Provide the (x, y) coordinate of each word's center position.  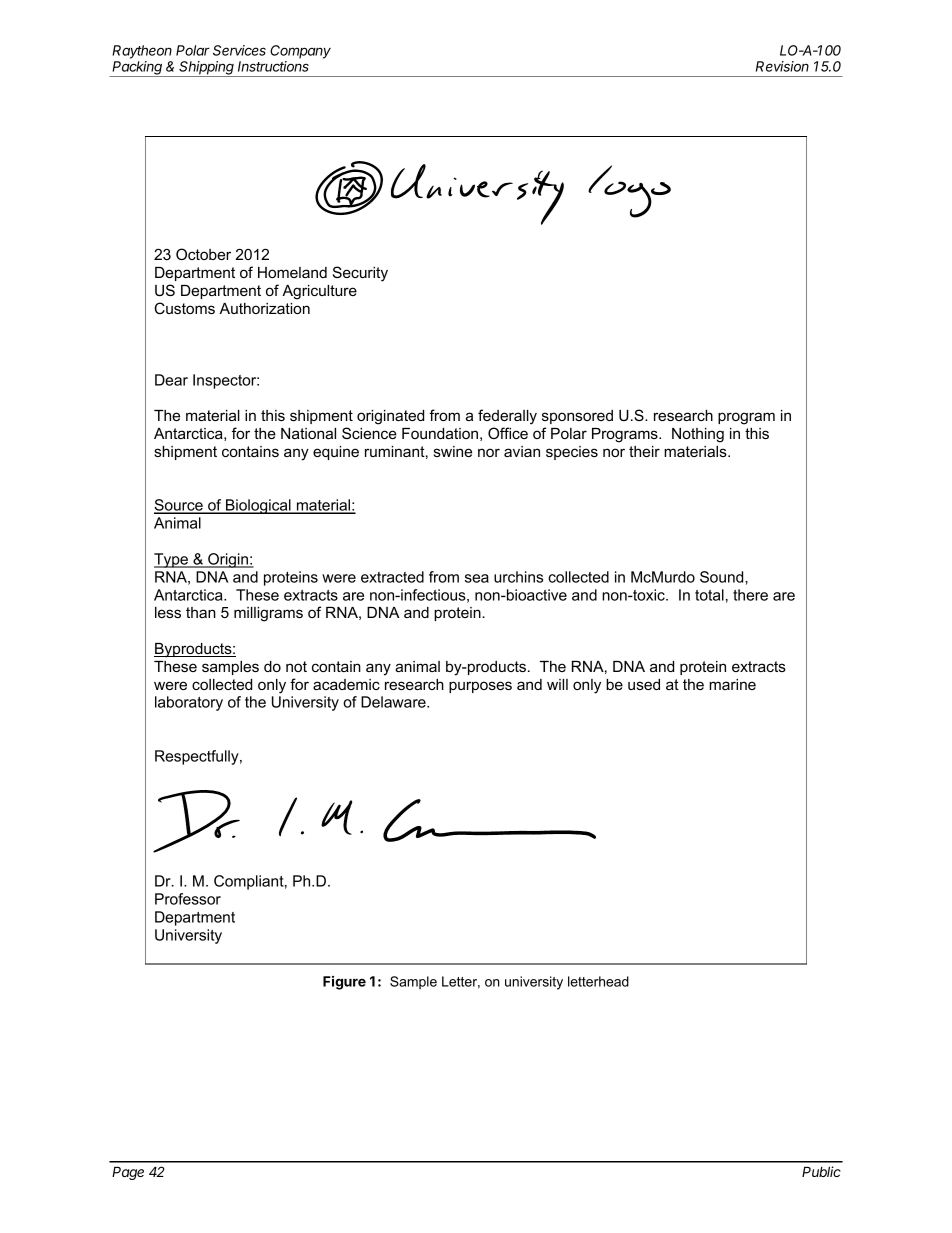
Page (128, 1173)
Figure (344, 983)
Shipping (207, 69)
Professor (188, 899)
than (201, 612)
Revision (782, 66)
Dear (171, 380)
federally (507, 417)
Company (300, 52)
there (750, 595)
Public (821, 1171)
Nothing (698, 435)
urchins (518, 577)
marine (732, 684)
